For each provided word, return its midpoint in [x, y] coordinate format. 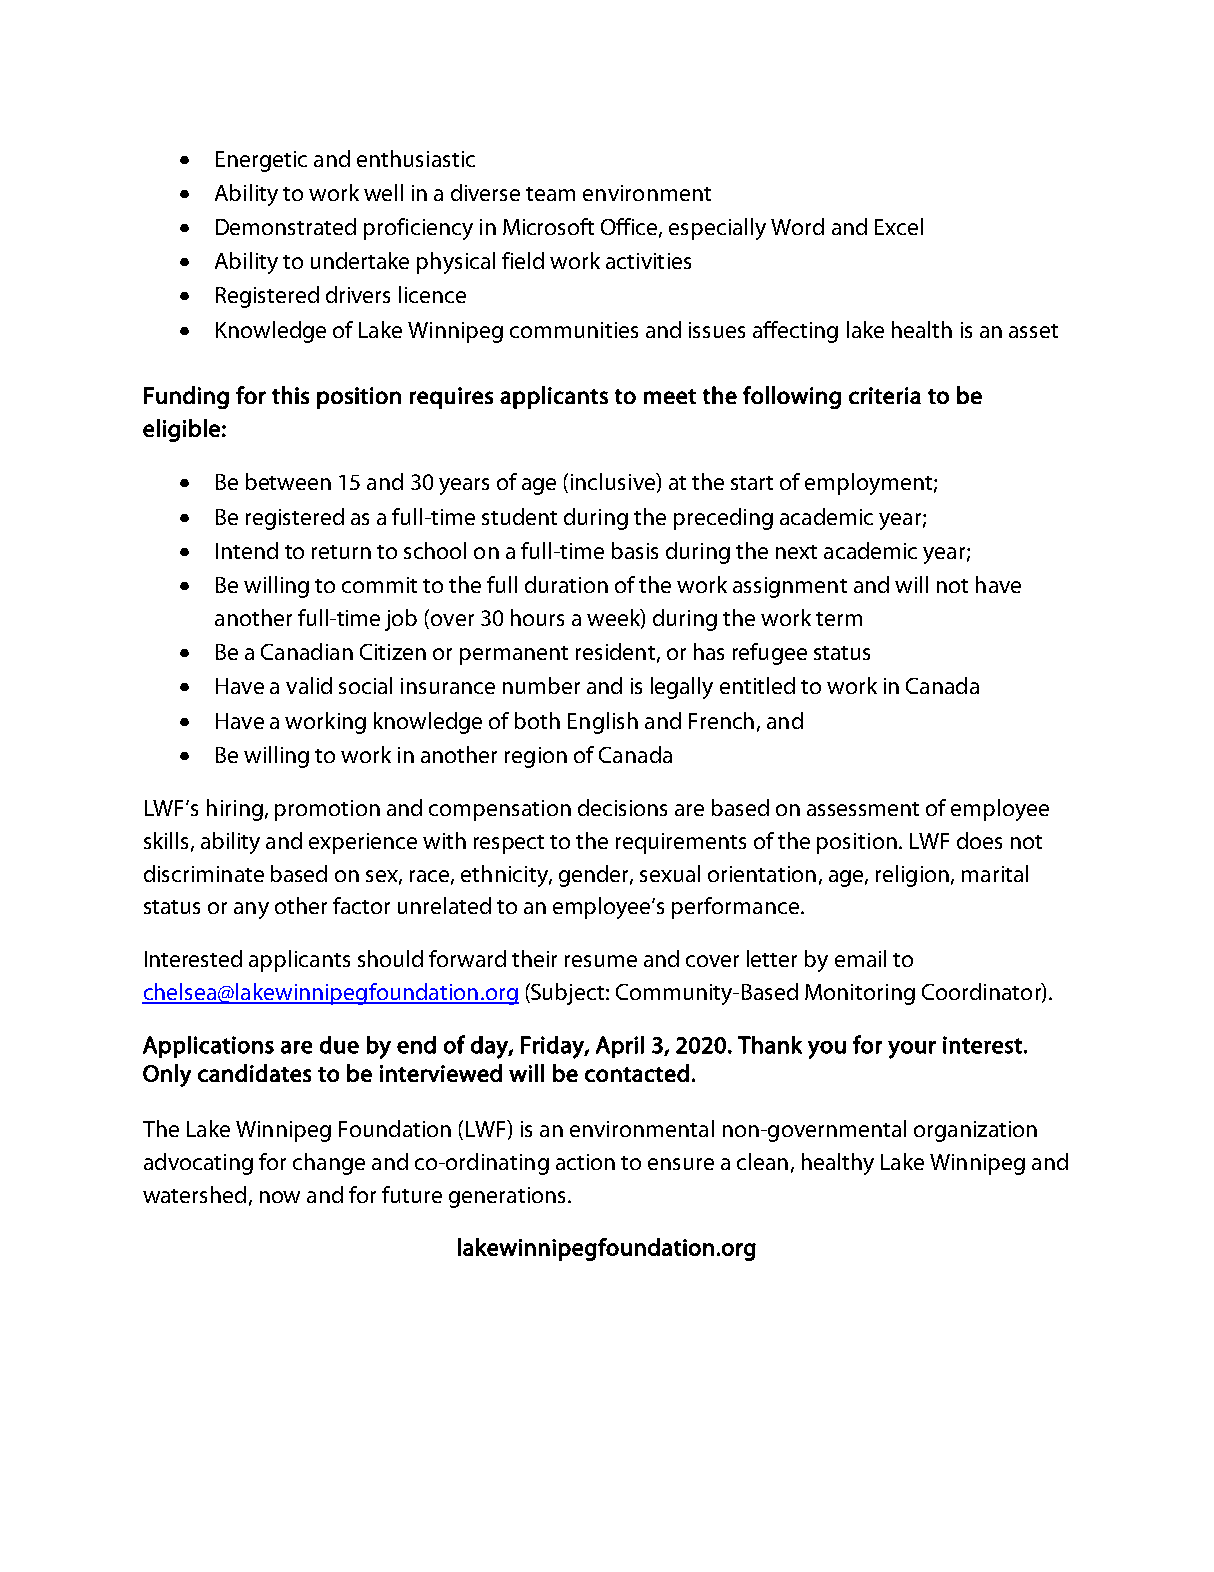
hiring [235, 810]
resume [601, 961]
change [329, 1164]
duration [566, 584]
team [550, 194]
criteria [885, 395]
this [290, 395]
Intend [247, 550]
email [860, 958]
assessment [863, 809]
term [839, 619]
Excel [899, 226]
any [251, 910]
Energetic [261, 161]
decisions [622, 807]
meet [670, 396]
